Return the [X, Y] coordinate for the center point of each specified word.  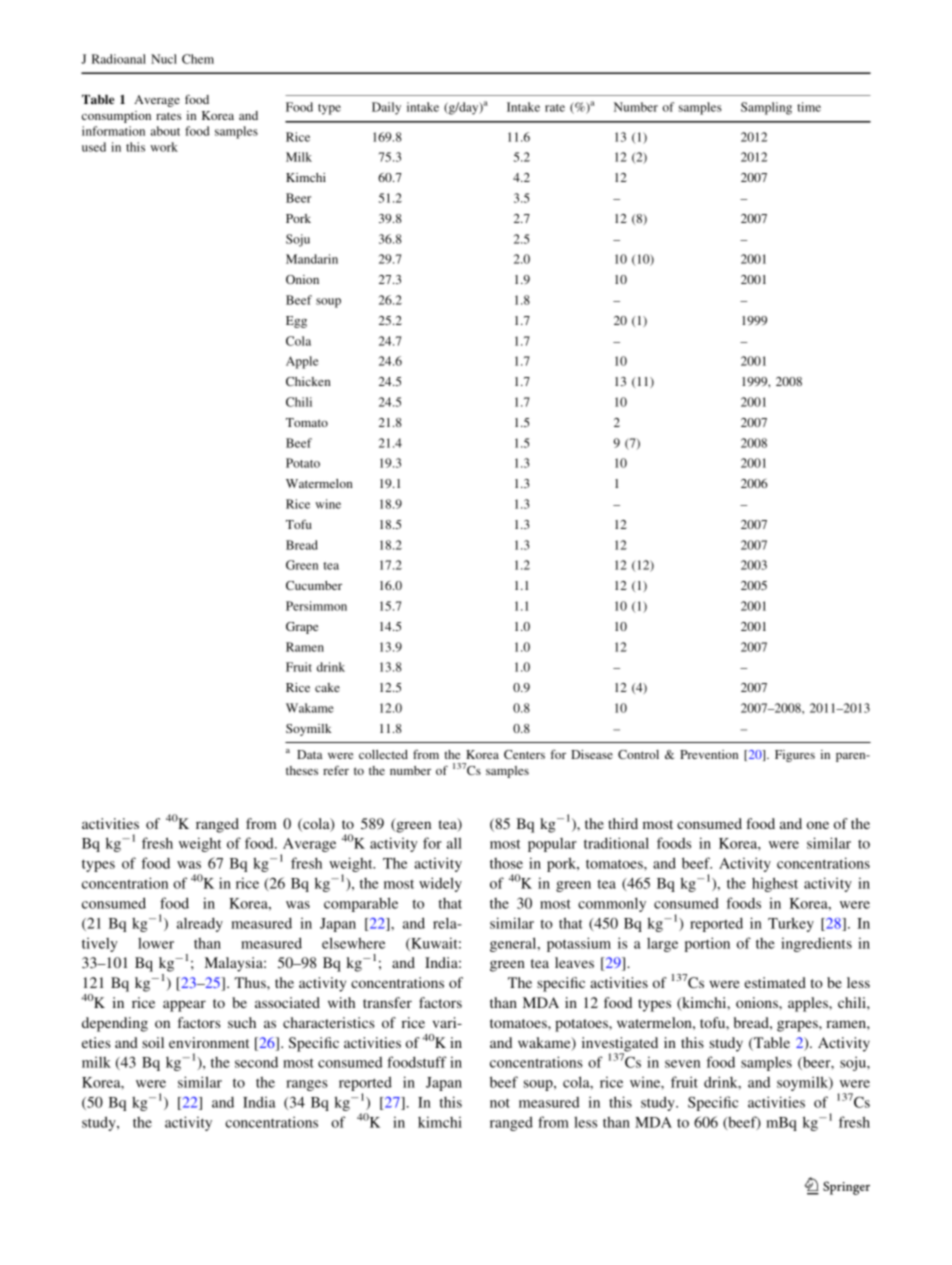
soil [153, 1042]
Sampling [766, 108]
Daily [386, 108]
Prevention [709, 754]
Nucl [164, 59]
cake [327, 687]
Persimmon [316, 606]
